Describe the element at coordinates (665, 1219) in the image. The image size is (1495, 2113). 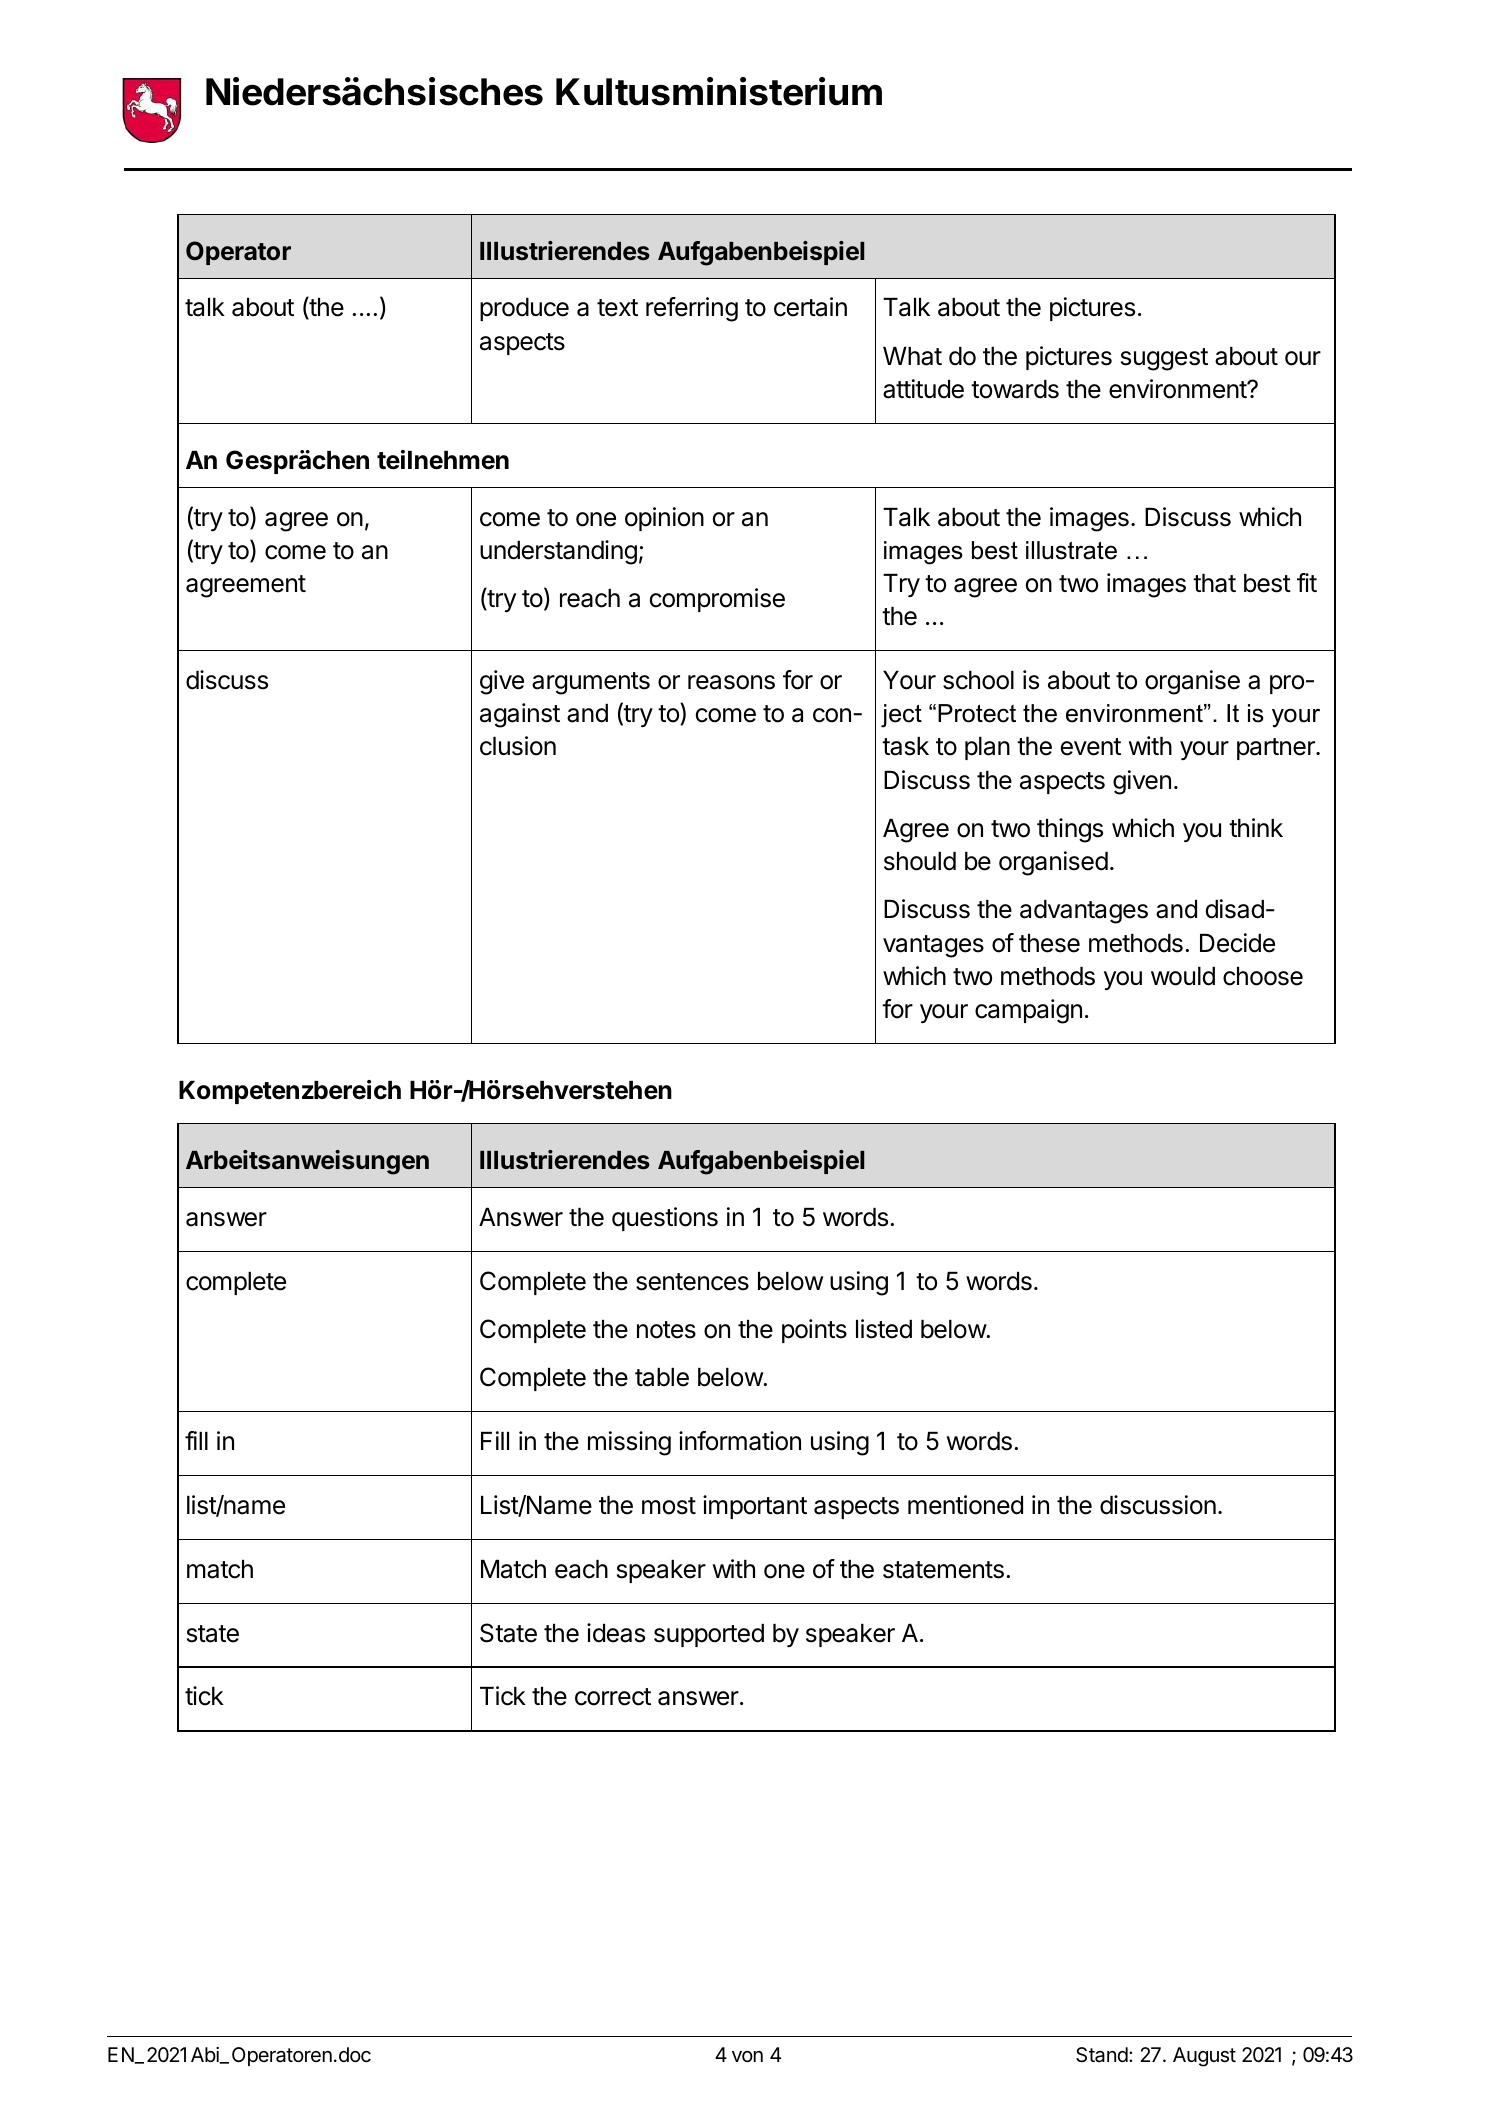
I see `questions` at that location.
